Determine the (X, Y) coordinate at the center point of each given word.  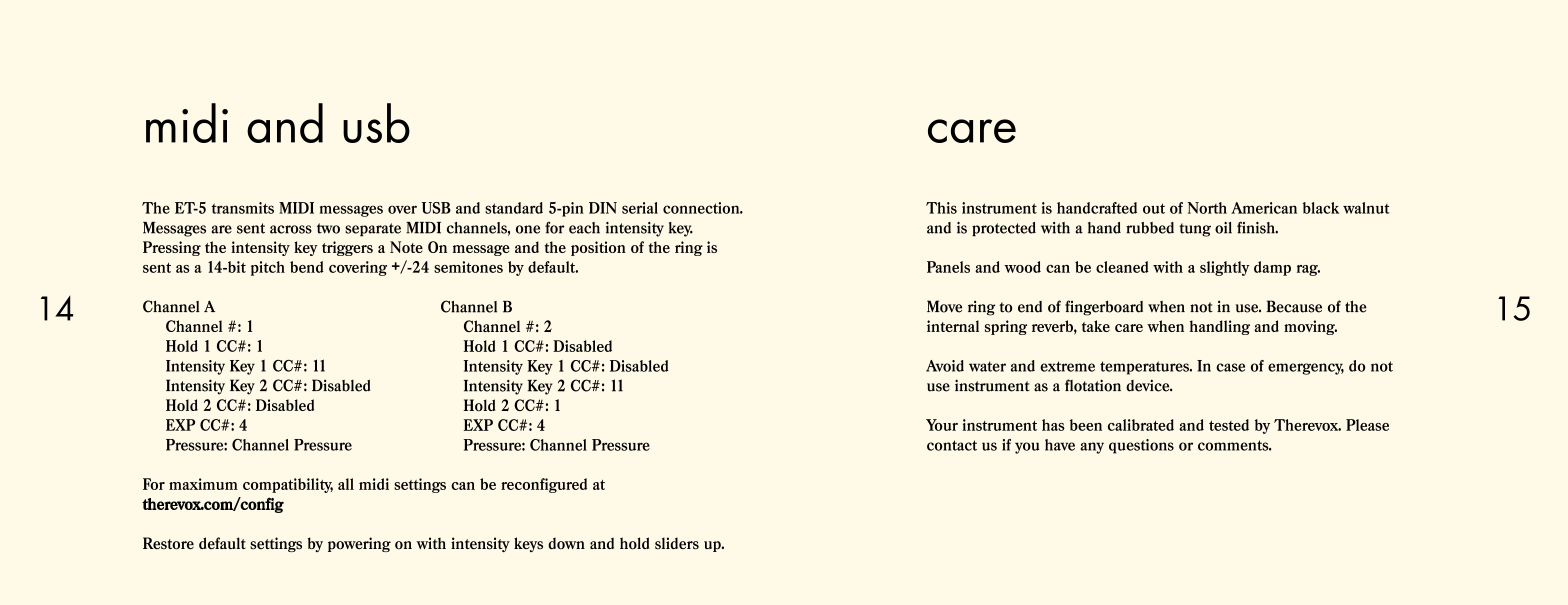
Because (1294, 306)
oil (1223, 228)
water (987, 366)
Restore (168, 543)
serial (640, 208)
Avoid (945, 366)
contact (952, 445)
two (328, 228)
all (346, 484)
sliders (677, 543)
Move (944, 306)
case (1230, 367)
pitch (268, 268)
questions (1141, 446)
